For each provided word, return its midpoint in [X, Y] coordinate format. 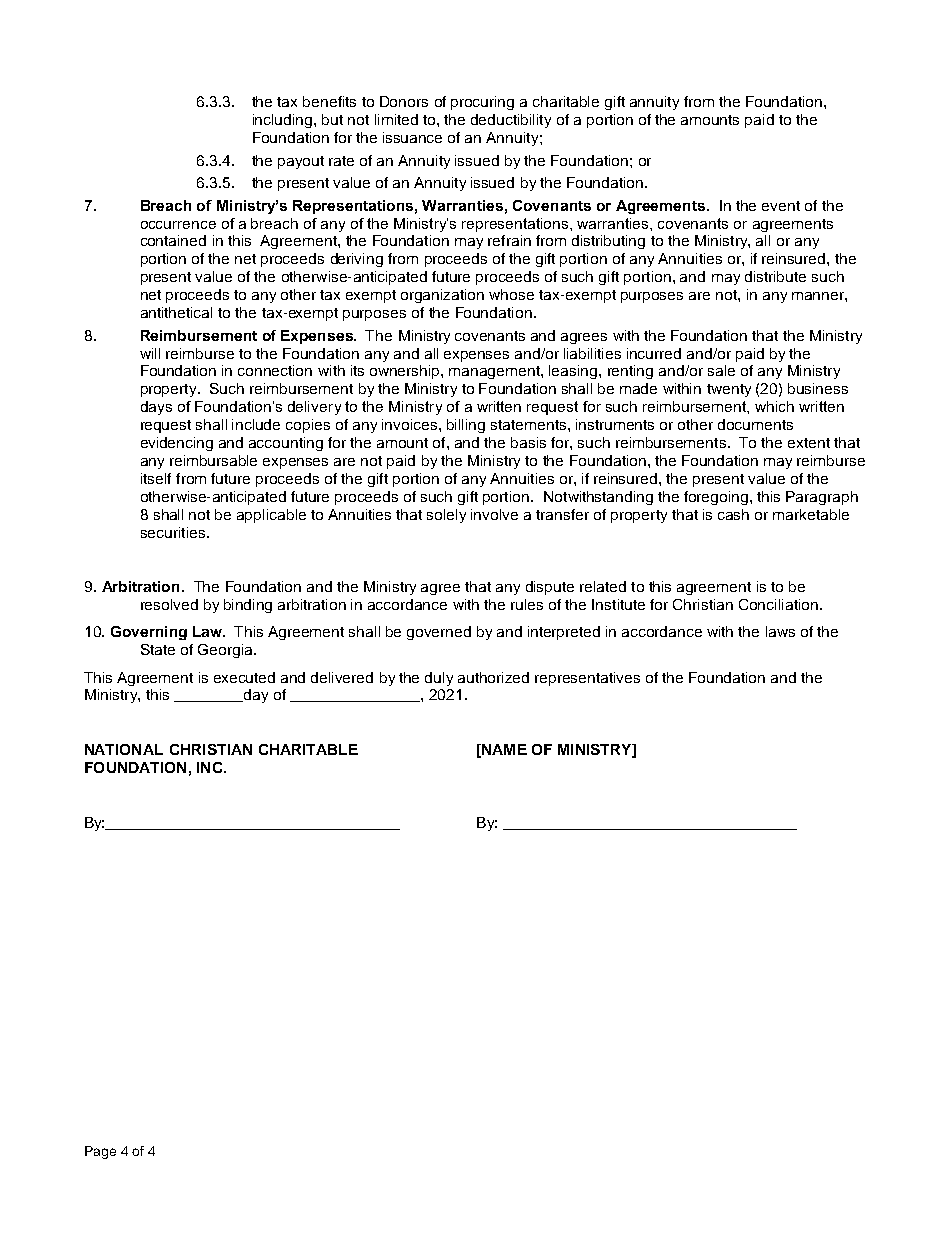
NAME [503, 750]
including [284, 121]
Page [100, 1152]
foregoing [717, 498]
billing [466, 426]
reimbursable [213, 460]
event [781, 206]
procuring [482, 103]
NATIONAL [124, 749]
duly [439, 679]
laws [780, 631]
